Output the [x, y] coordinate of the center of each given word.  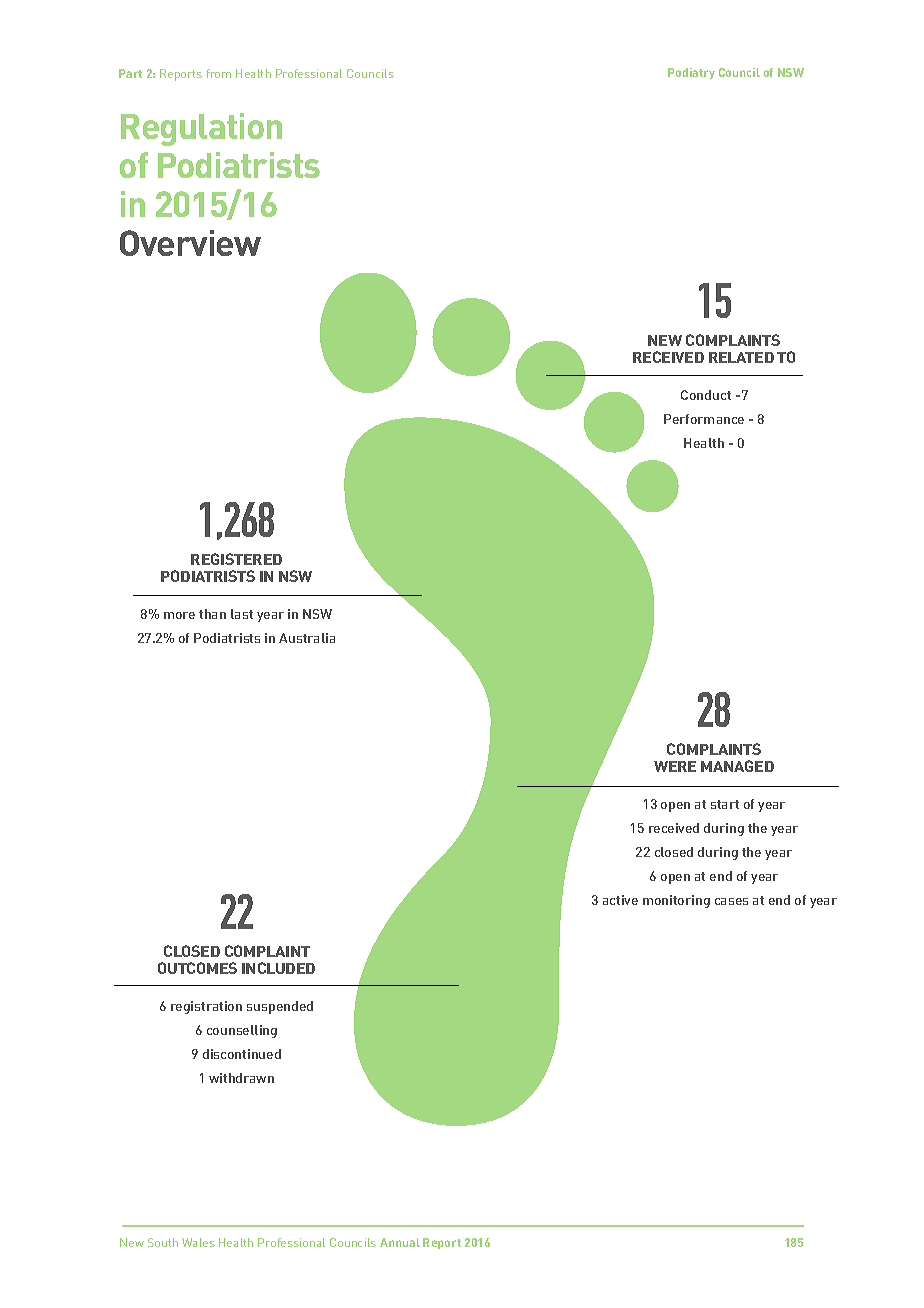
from [219, 73]
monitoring [676, 901]
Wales [198, 1242]
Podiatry [691, 73]
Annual [400, 1242]
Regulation [201, 129]
